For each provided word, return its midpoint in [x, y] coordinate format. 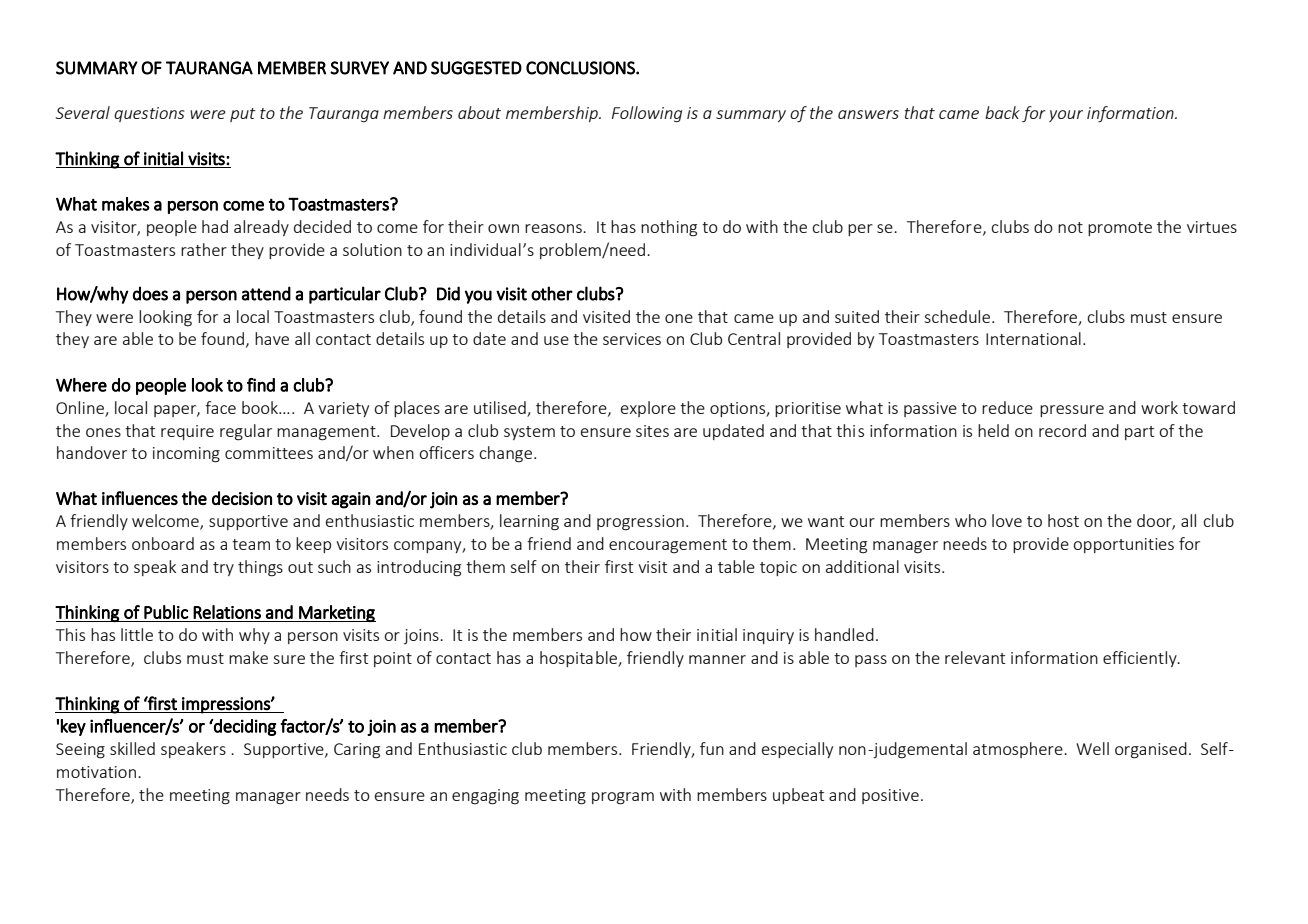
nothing [669, 228]
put [243, 115]
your [1066, 116]
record [1062, 430]
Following [647, 114]
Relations [227, 612]
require [187, 432]
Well [1092, 748]
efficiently [1141, 659]
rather [204, 249]
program [623, 798]
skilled [132, 748]
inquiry [768, 636]
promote [1120, 229]
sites [652, 431]
